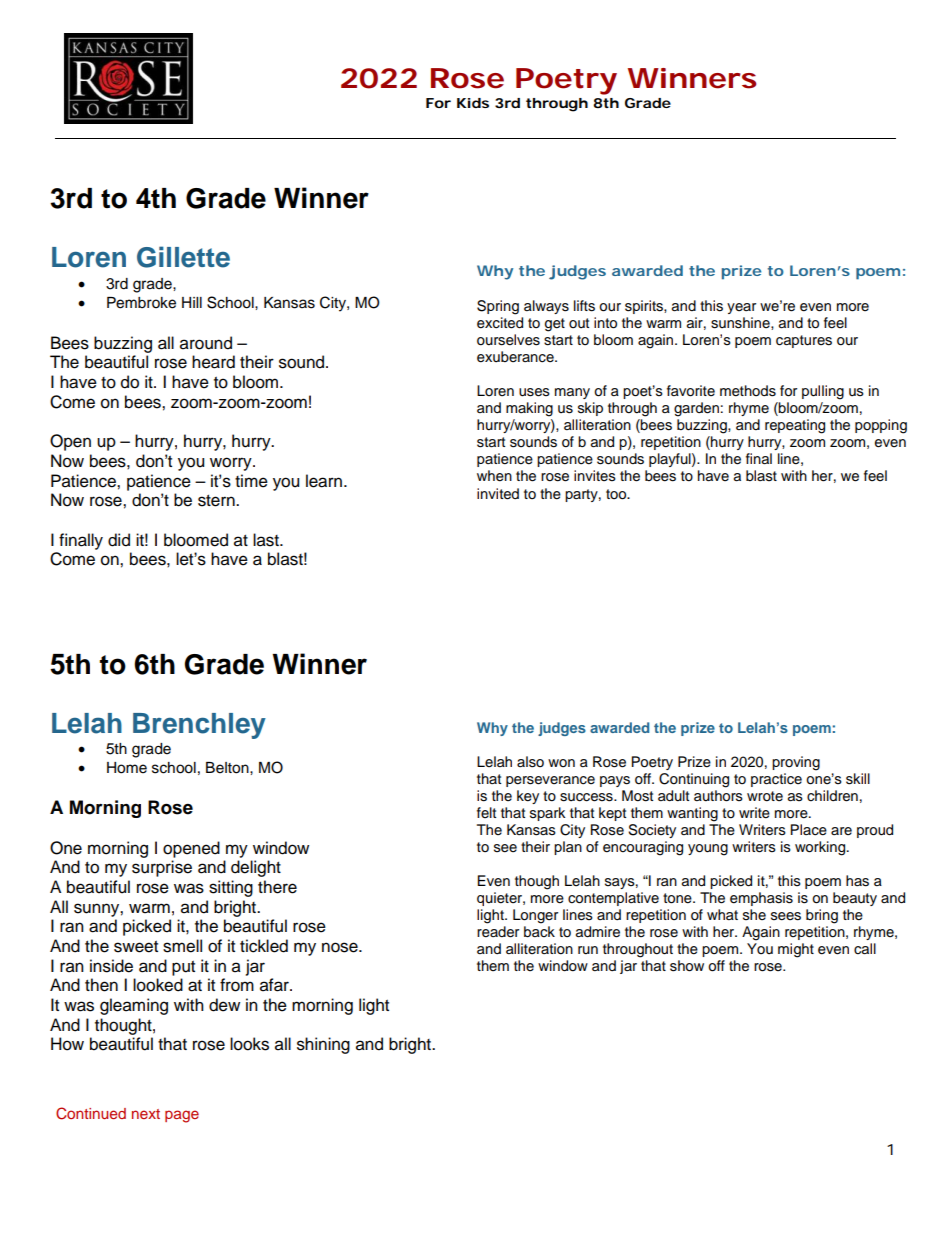 This screenshot has width=952, height=1233. Describe the element at coordinates (162, 868) in the screenshot. I see `surprise` at that location.
